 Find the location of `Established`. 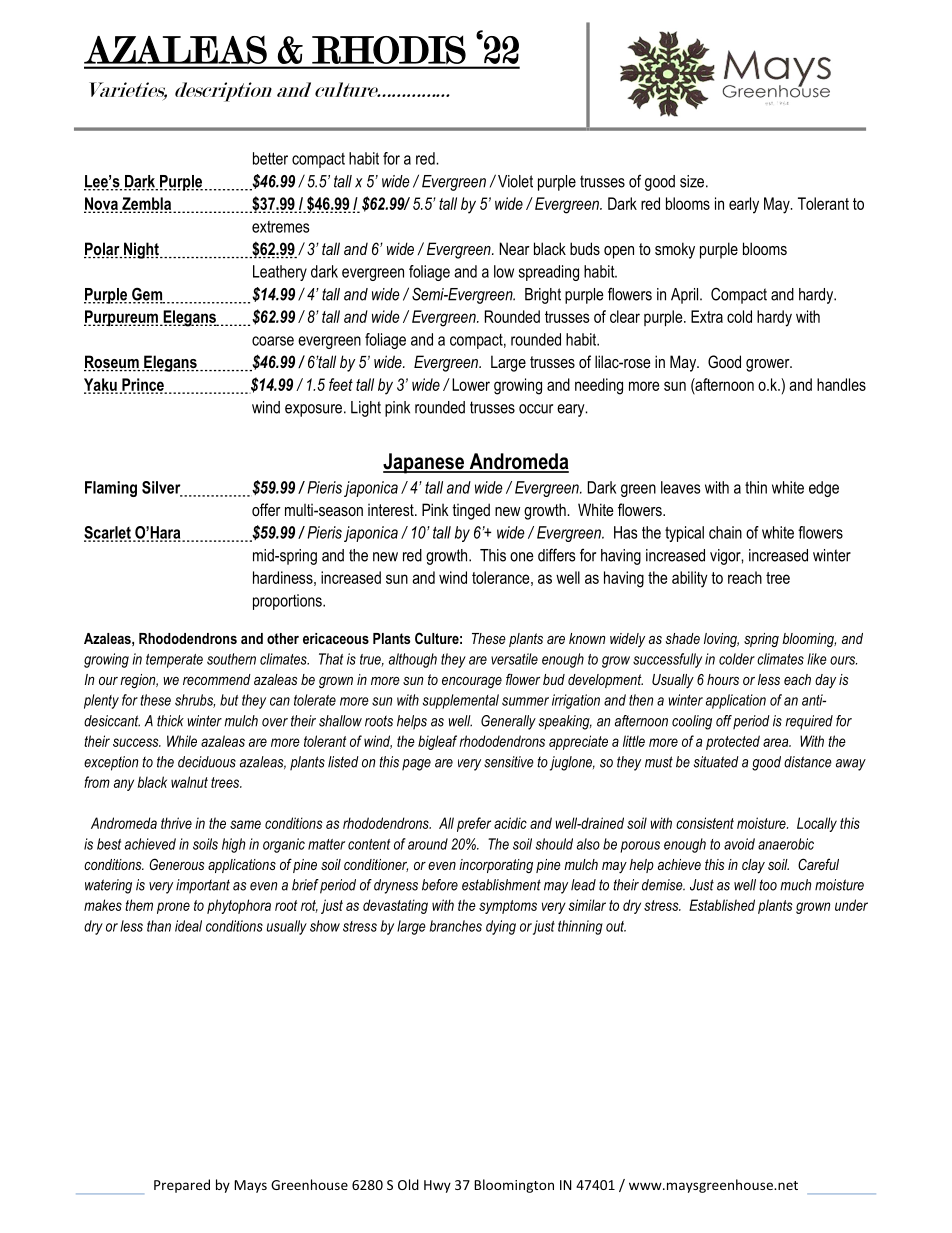

Established is located at coordinates (722, 905).
